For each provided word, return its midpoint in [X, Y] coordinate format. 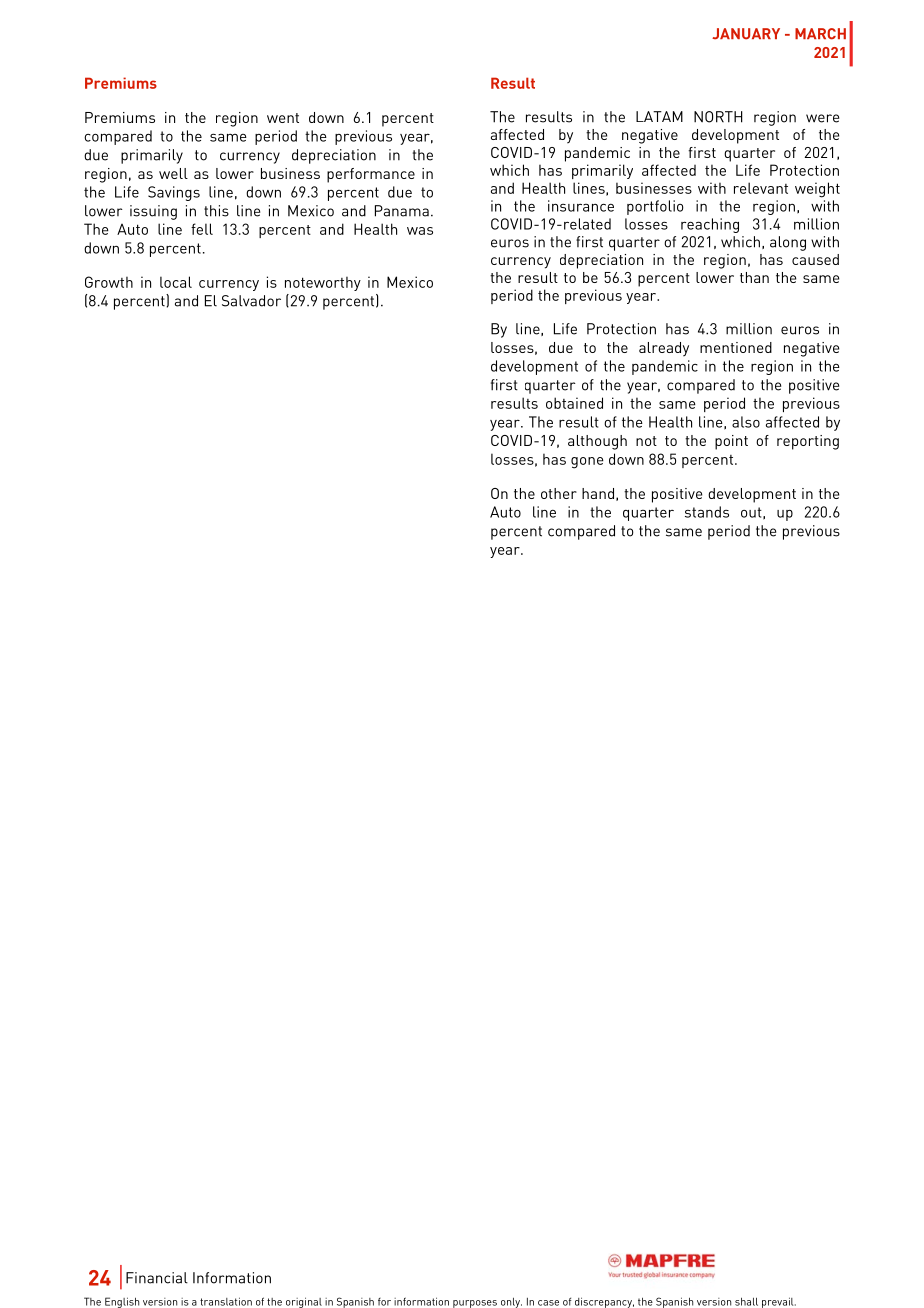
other [559, 493]
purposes [475, 1304]
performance [371, 175]
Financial [157, 1278]
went [283, 118]
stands [707, 512]
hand [598, 493]
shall [746, 1301]
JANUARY [746, 34]
